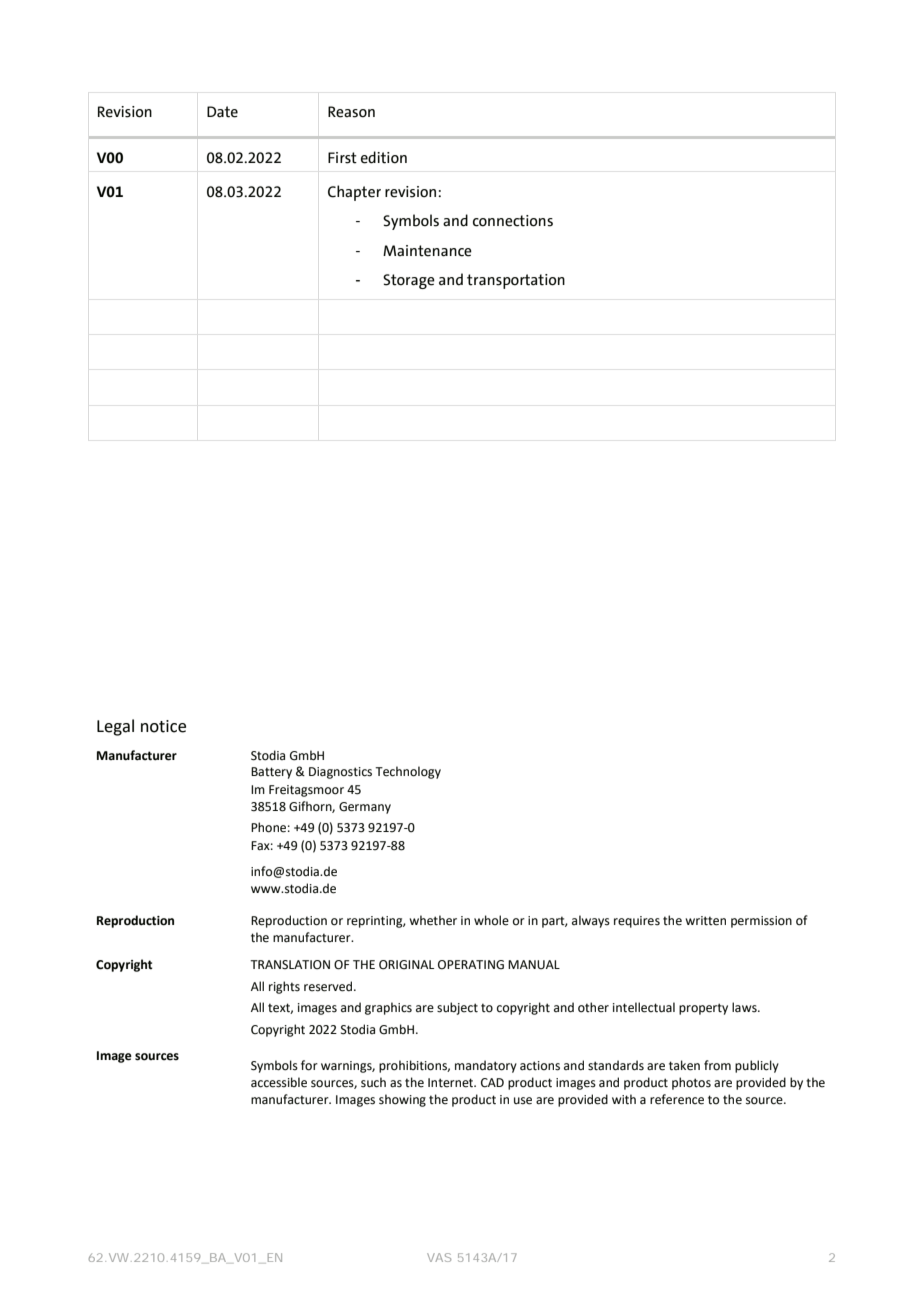 This document has width=924, height=1308. What do you see at coordinates (705, 921) in the document?
I see `written` at bounding box center [705, 921].
